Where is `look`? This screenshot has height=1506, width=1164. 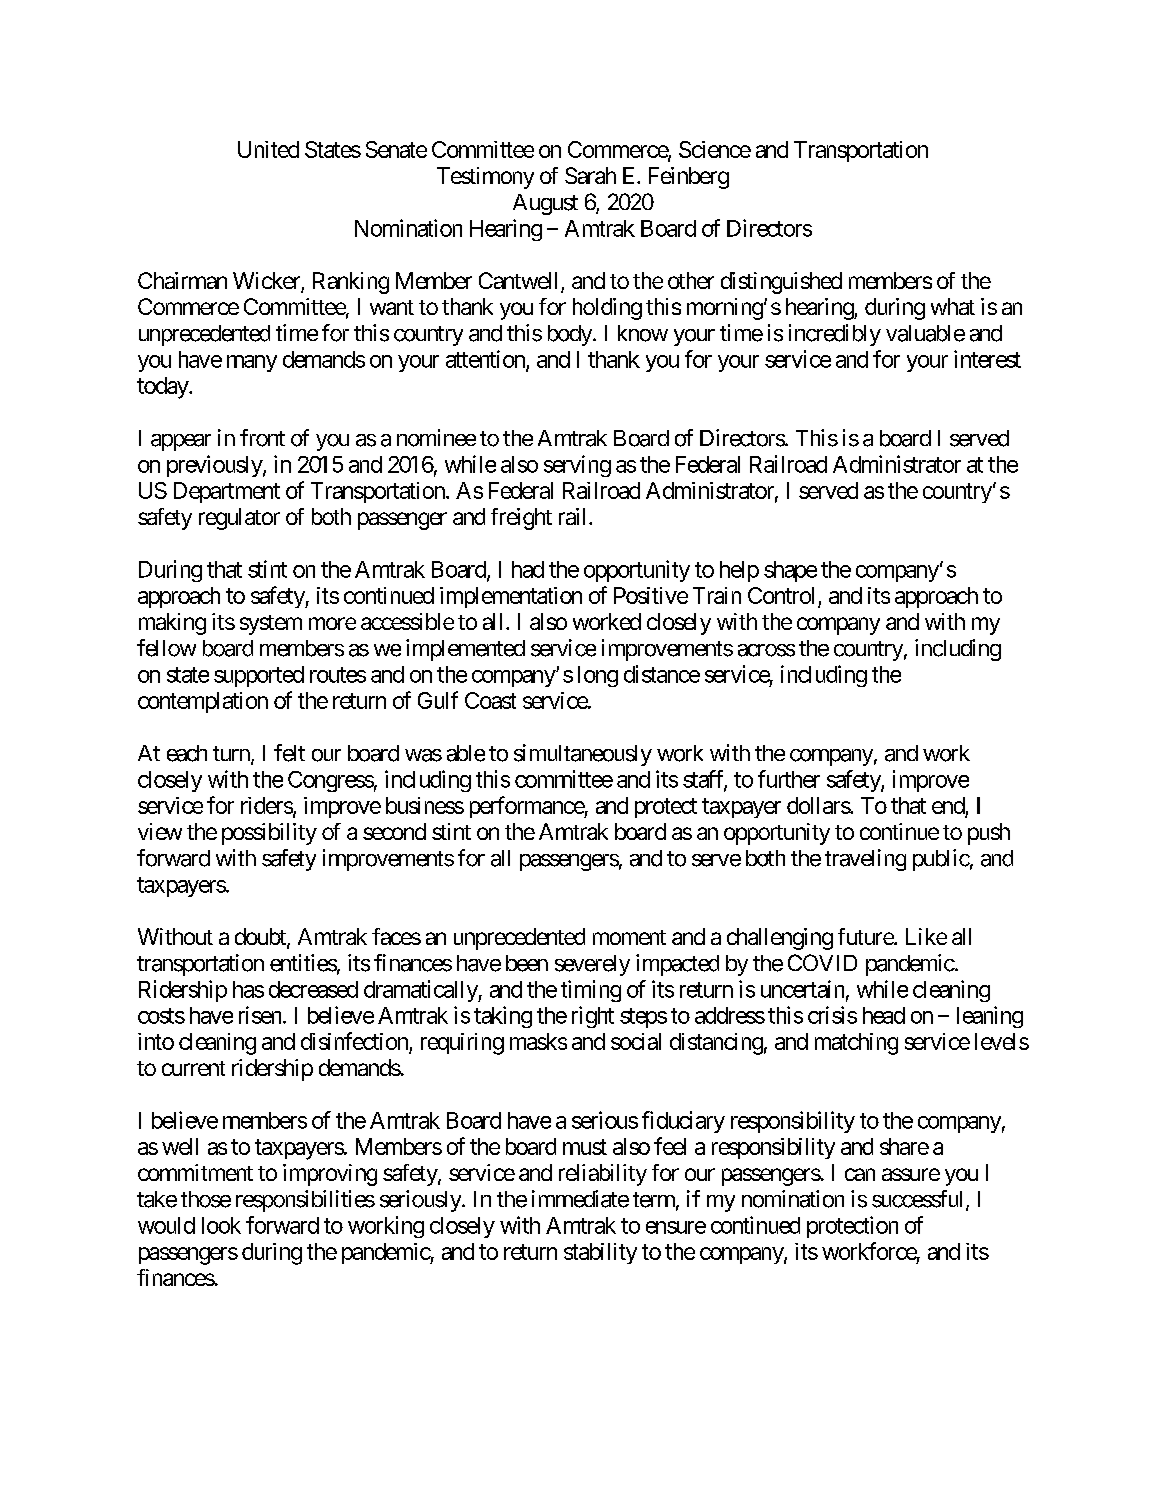 look is located at coordinates (221, 1225).
